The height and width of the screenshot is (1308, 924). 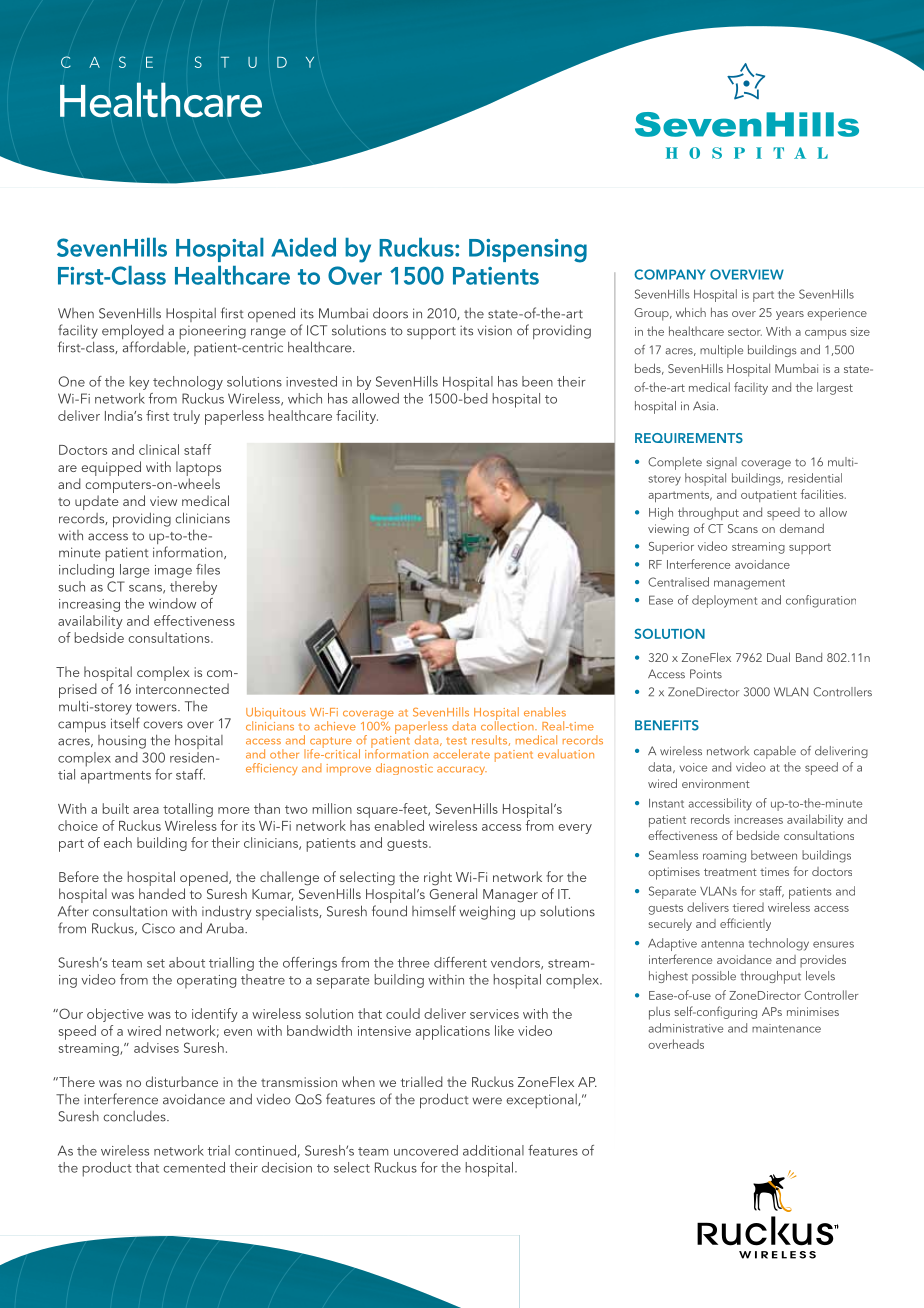 What do you see at coordinates (791, 692) in the screenshot?
I see `WLAN` at bounding box center [791, 692].
